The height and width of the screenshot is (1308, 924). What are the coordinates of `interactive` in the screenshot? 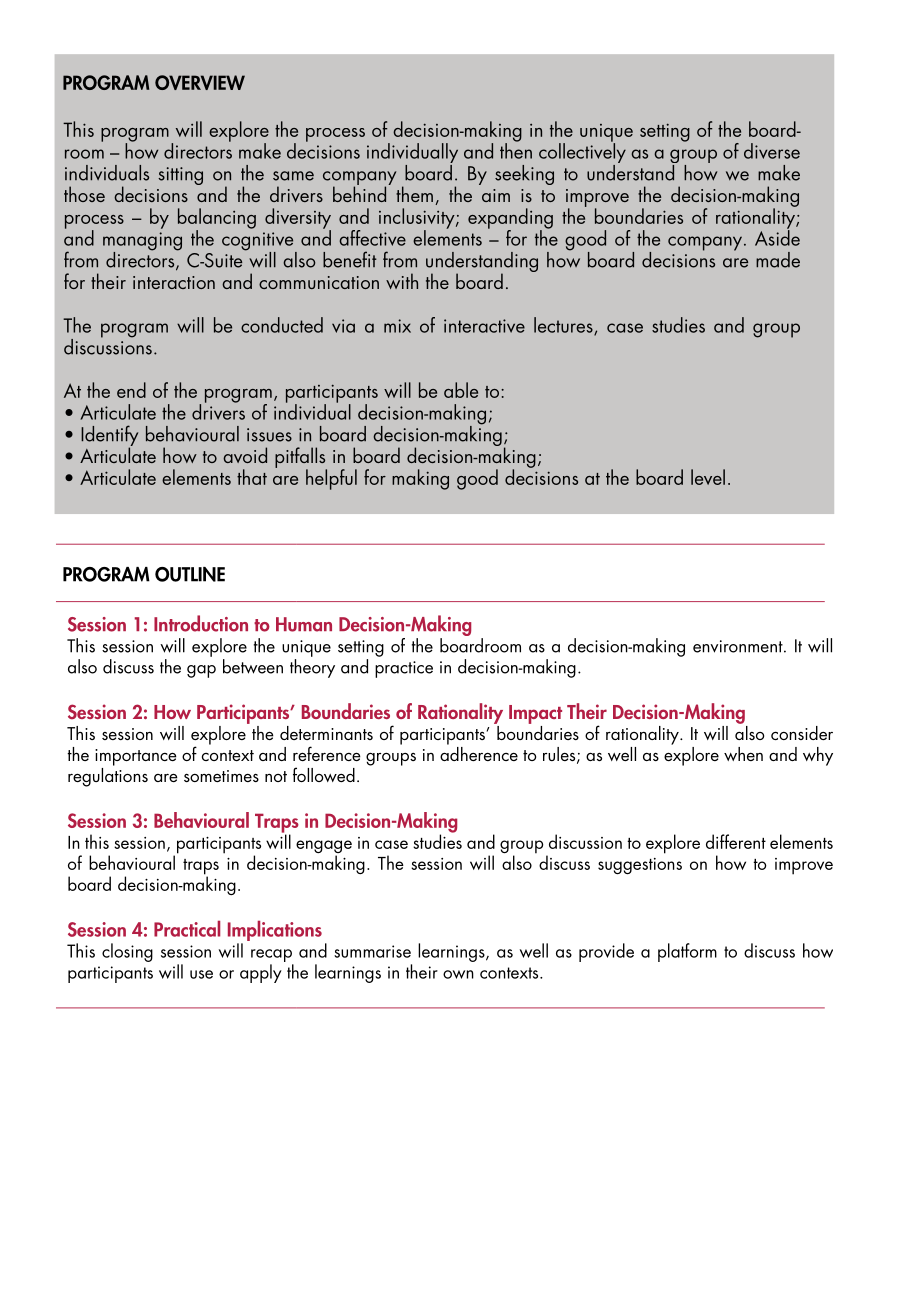 It's located at (484, 326).
